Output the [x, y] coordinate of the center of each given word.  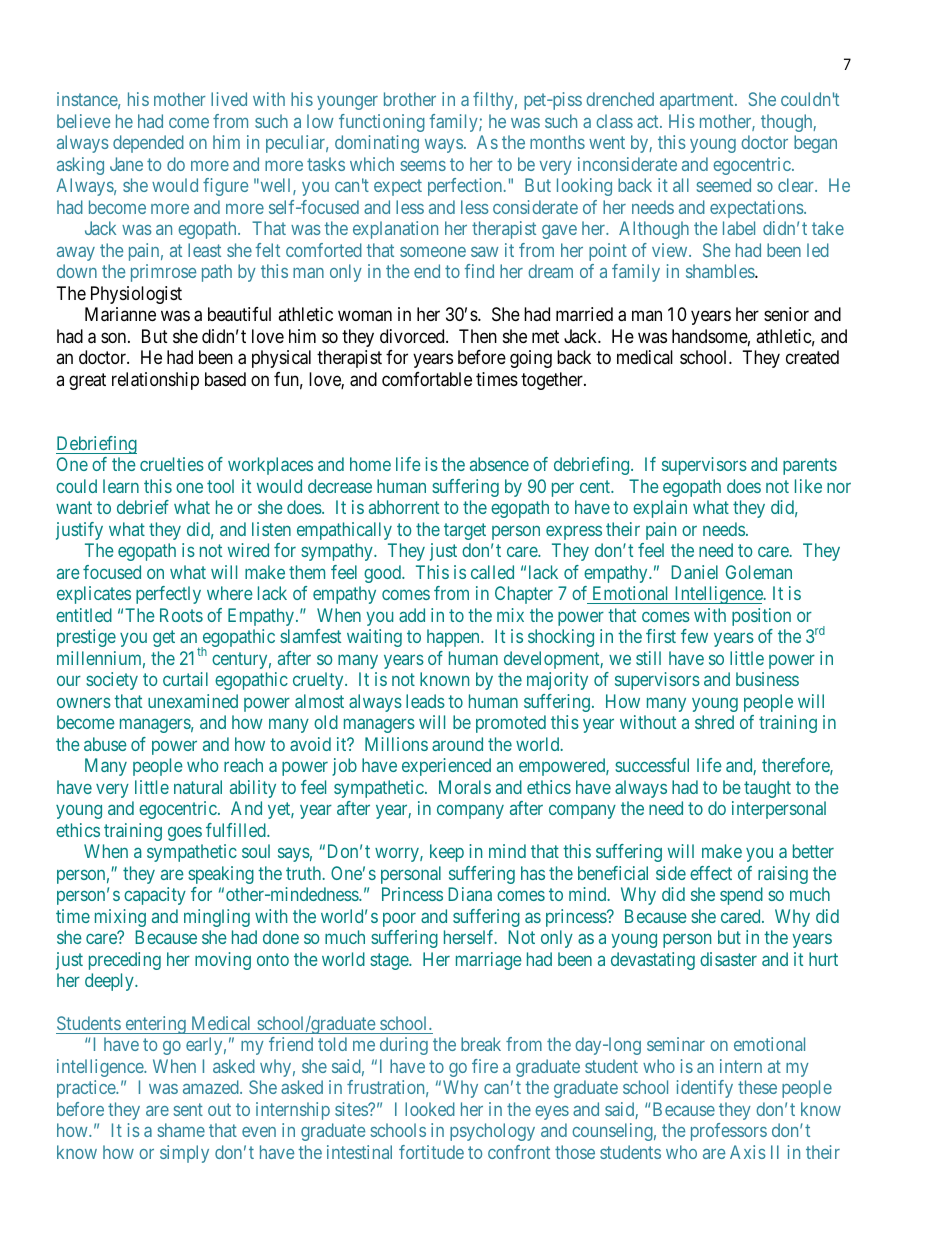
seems [423, 165]
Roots [181, 615]
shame [181, 1130]
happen [454, 638]
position [761, 617]
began [815, 144]
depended [148, 144]
